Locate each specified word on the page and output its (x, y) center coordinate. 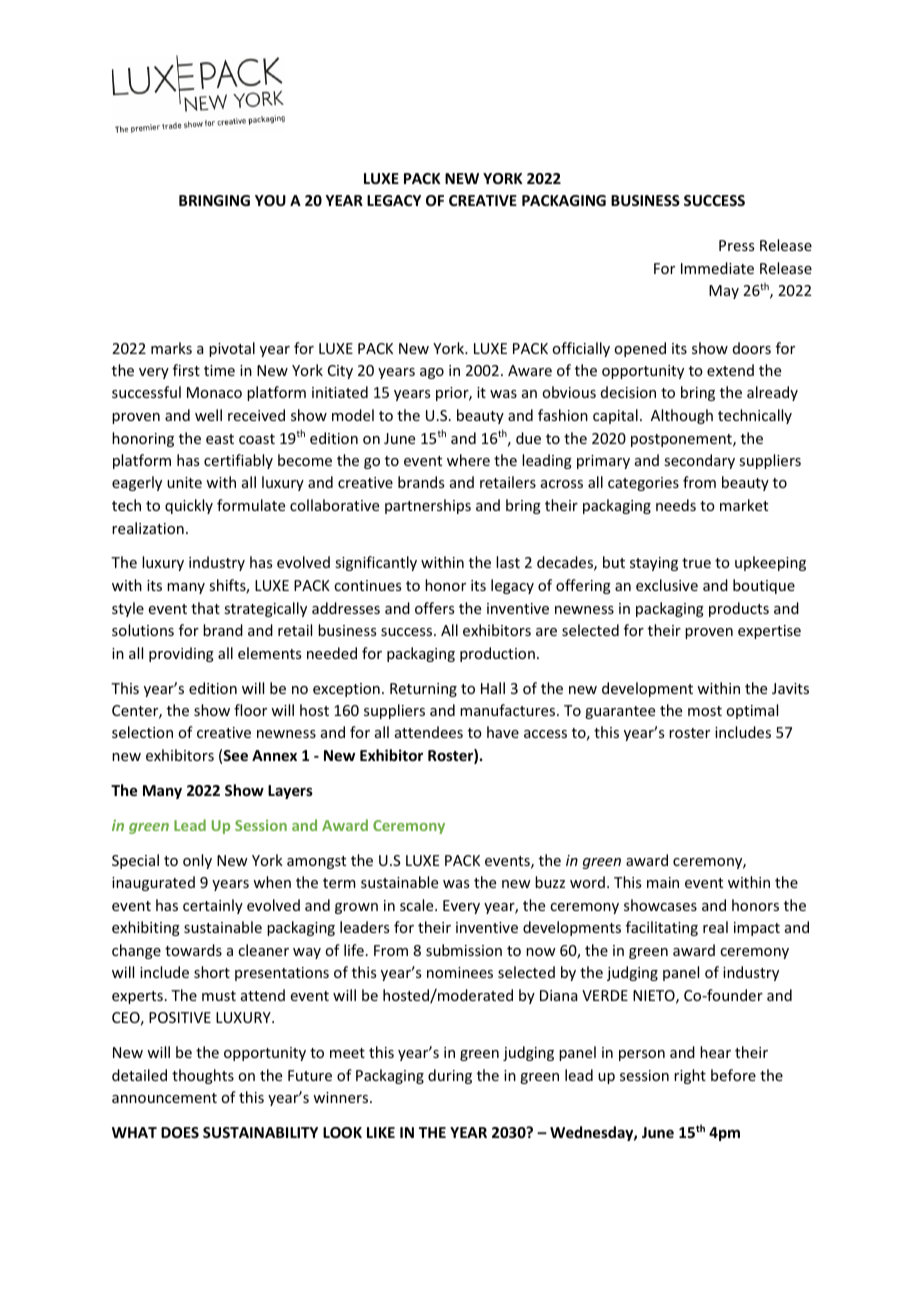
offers (434, 608)
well (208, 415)
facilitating (662, 928)
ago (432, 373)
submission (464, 950)
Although (682, 416)
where (468, 460)
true (696, 563)
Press (736, 245)
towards (193, 950)
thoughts (203, 1076)
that (205, 608)
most (705, 711)
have (503, 732)
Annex (274, 755)
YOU (270, 200)
